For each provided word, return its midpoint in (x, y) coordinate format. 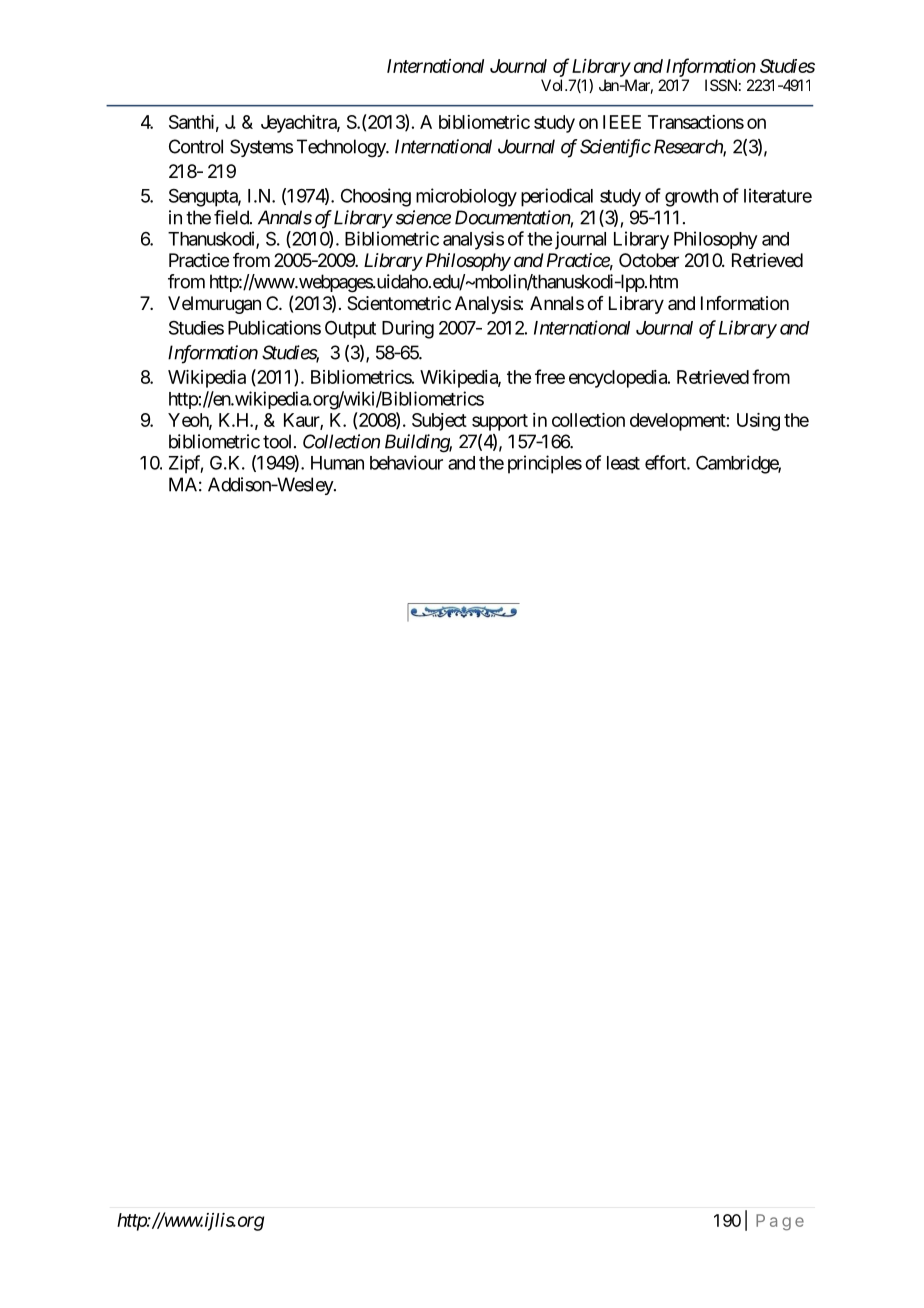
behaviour (406, 462)
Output (350, 330)
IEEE (622, 122)
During (408, 329)
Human (337, 463)
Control (196, 146)
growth (691, 198)
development (678, 422)
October (649, 260)
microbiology (466, 197)
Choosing (376, 197)
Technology (342, 148)
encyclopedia (619, 379)
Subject (439, 422)
